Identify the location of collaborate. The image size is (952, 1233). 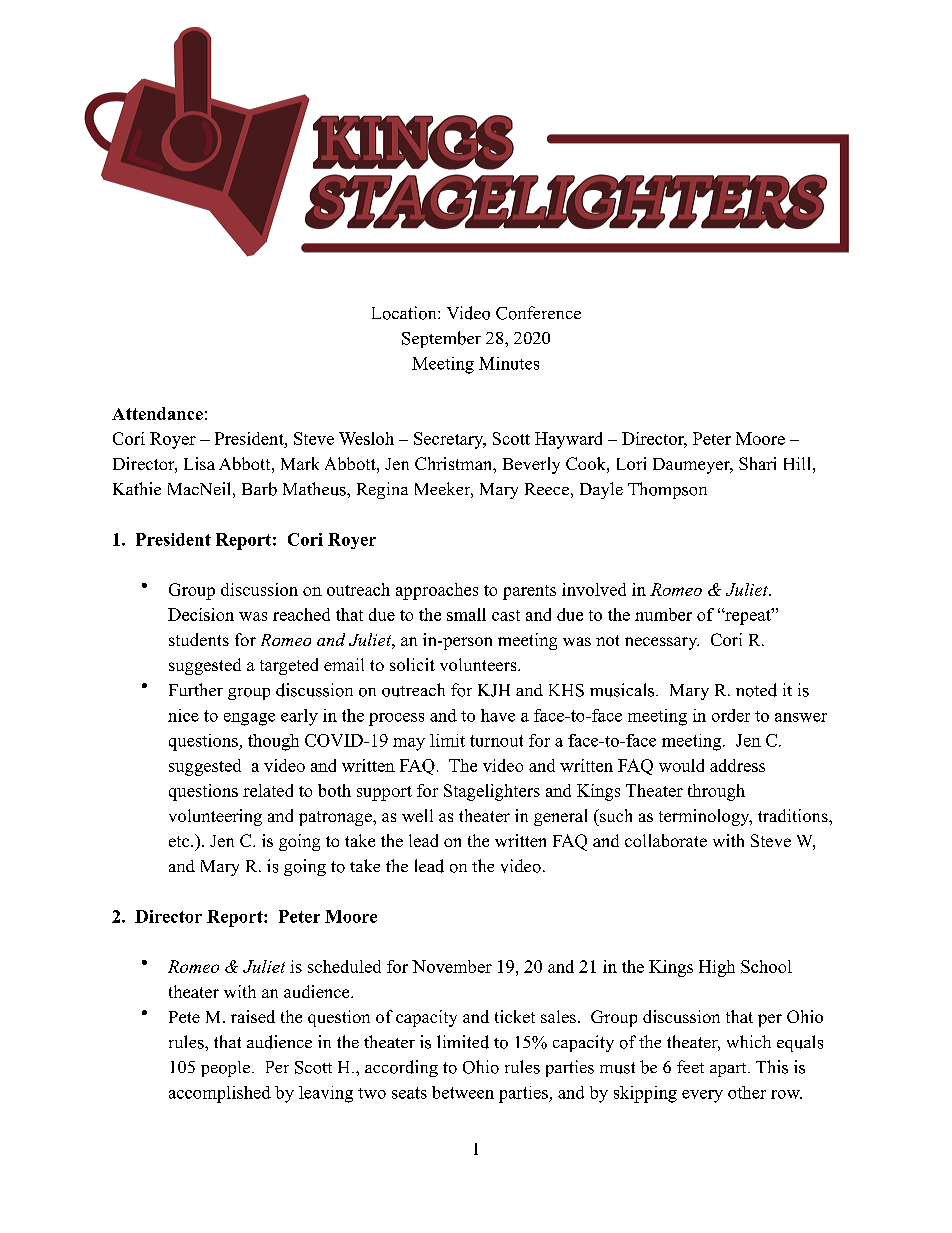
(666, 840).
